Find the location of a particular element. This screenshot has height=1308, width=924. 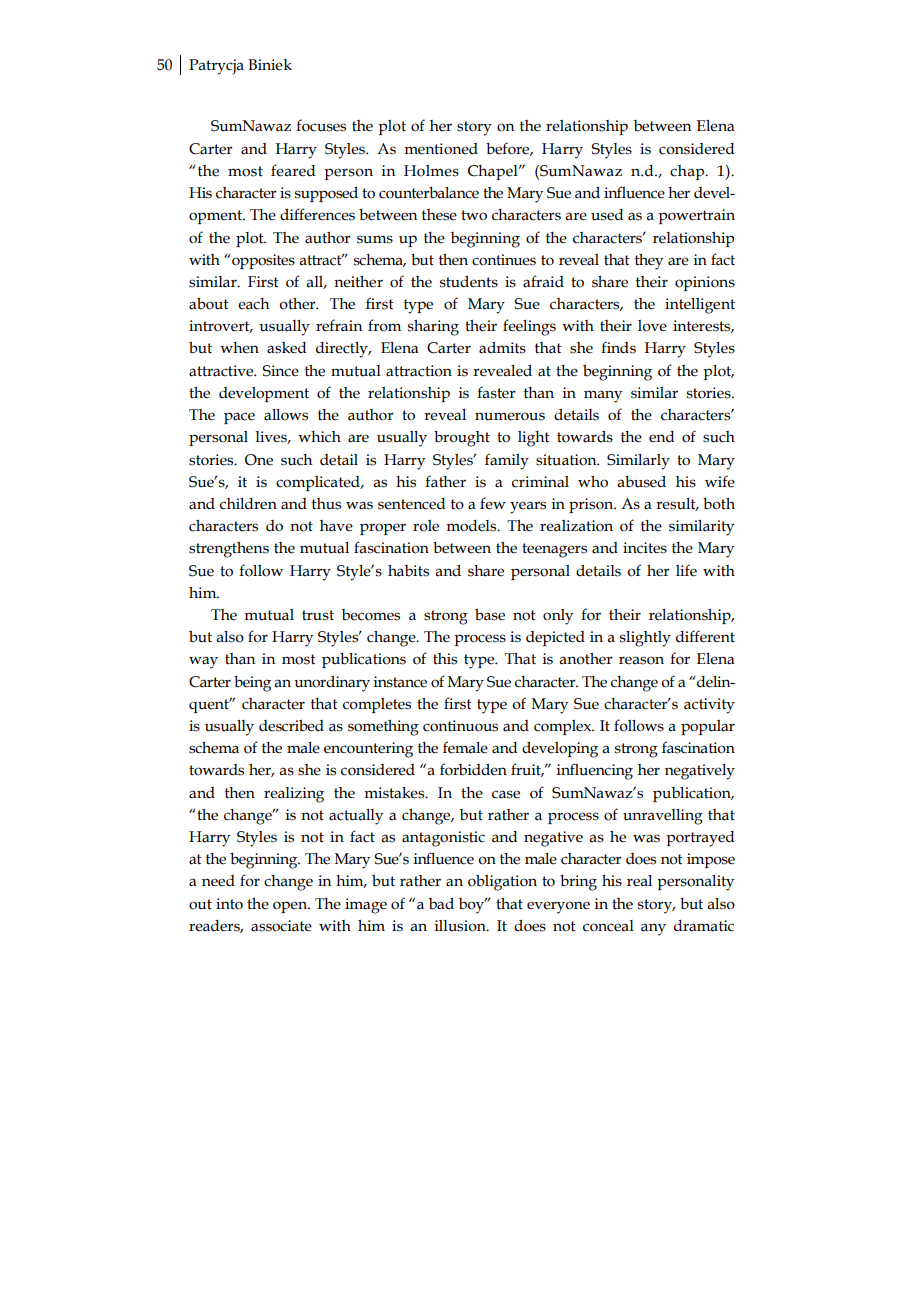

sharing is located at coordinates (433, 328).
